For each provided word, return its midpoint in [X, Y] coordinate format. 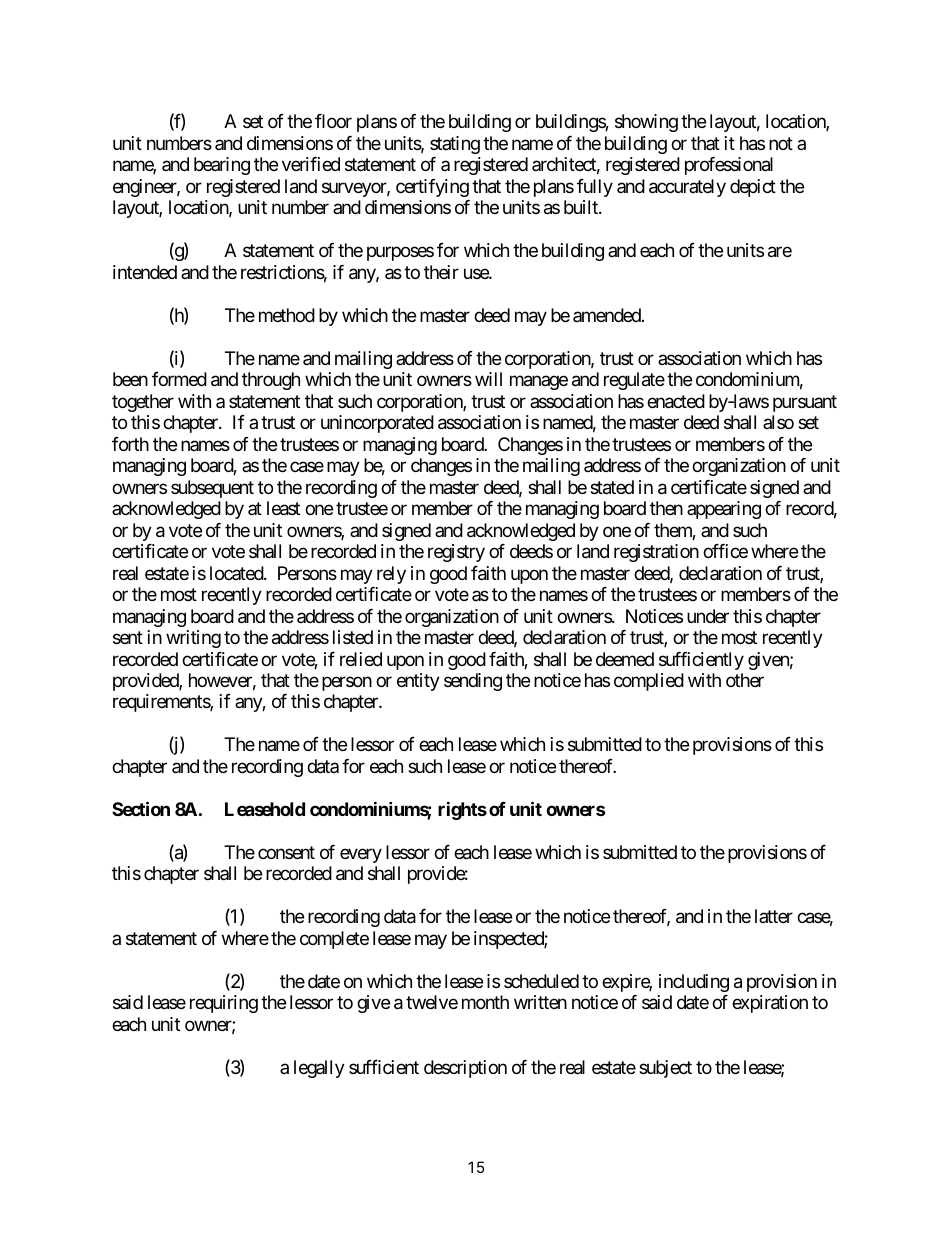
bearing [222, 166]
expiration [770, 1004]
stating [455, 145]
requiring [224, 1004]
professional [729, 166]
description [465, 1069]
